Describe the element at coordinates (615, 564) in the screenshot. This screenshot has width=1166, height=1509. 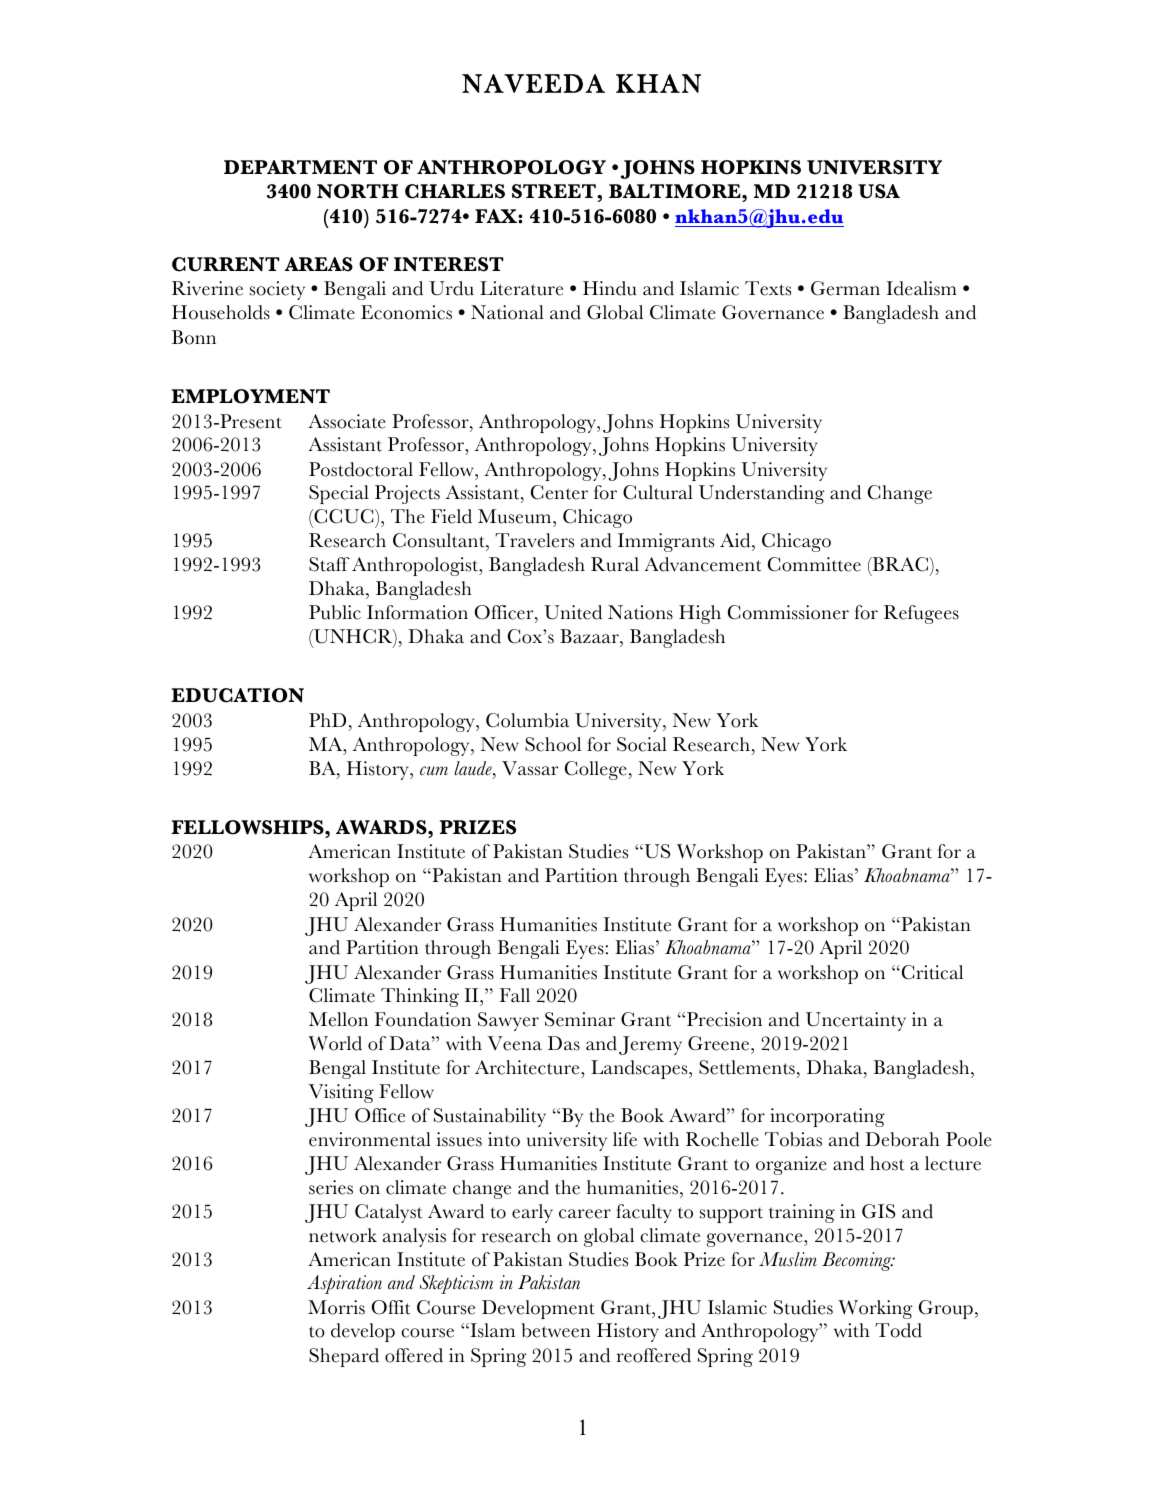
I see `Rural` at that location.
